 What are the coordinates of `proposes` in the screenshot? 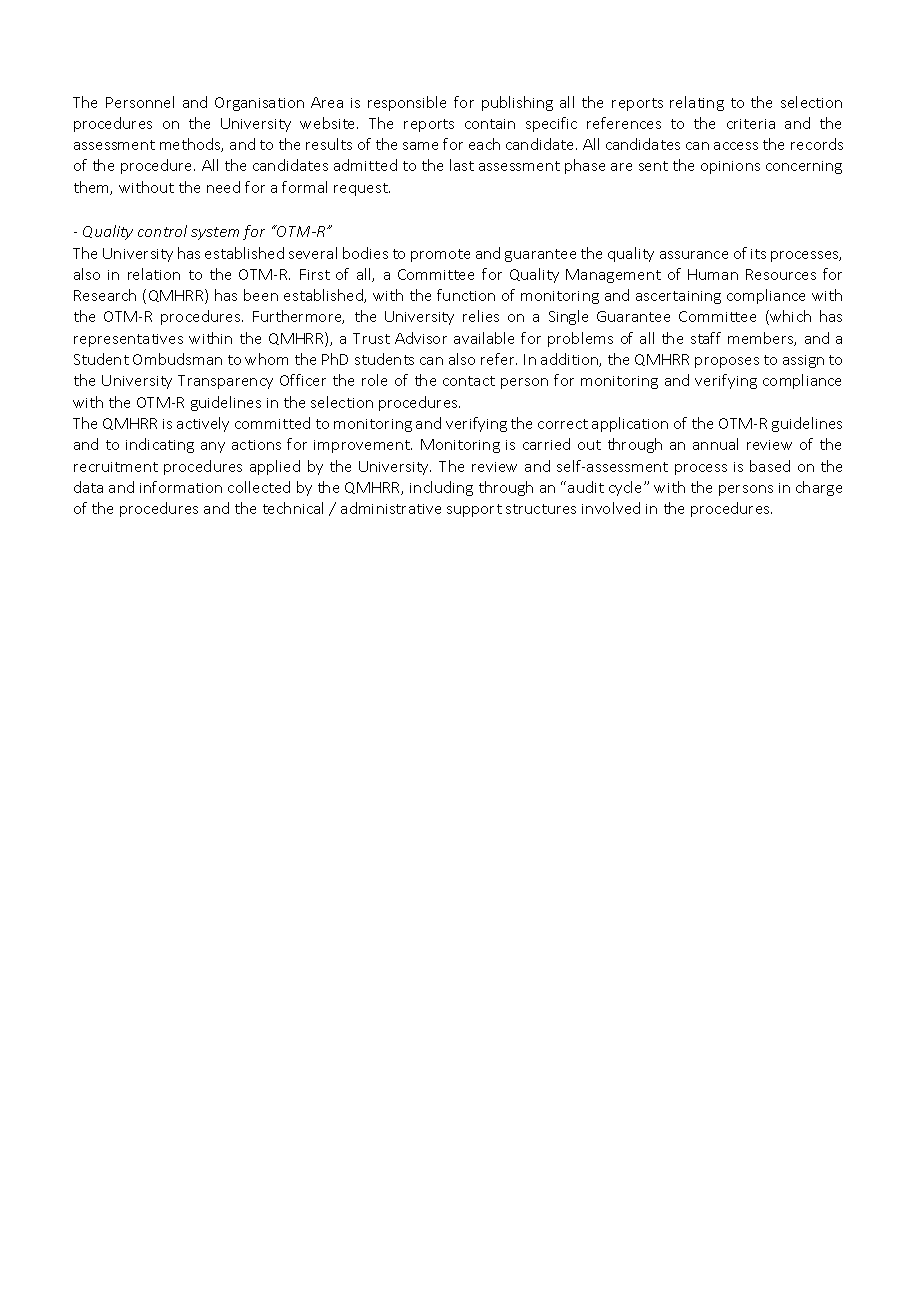 It's located at (727, 362).
